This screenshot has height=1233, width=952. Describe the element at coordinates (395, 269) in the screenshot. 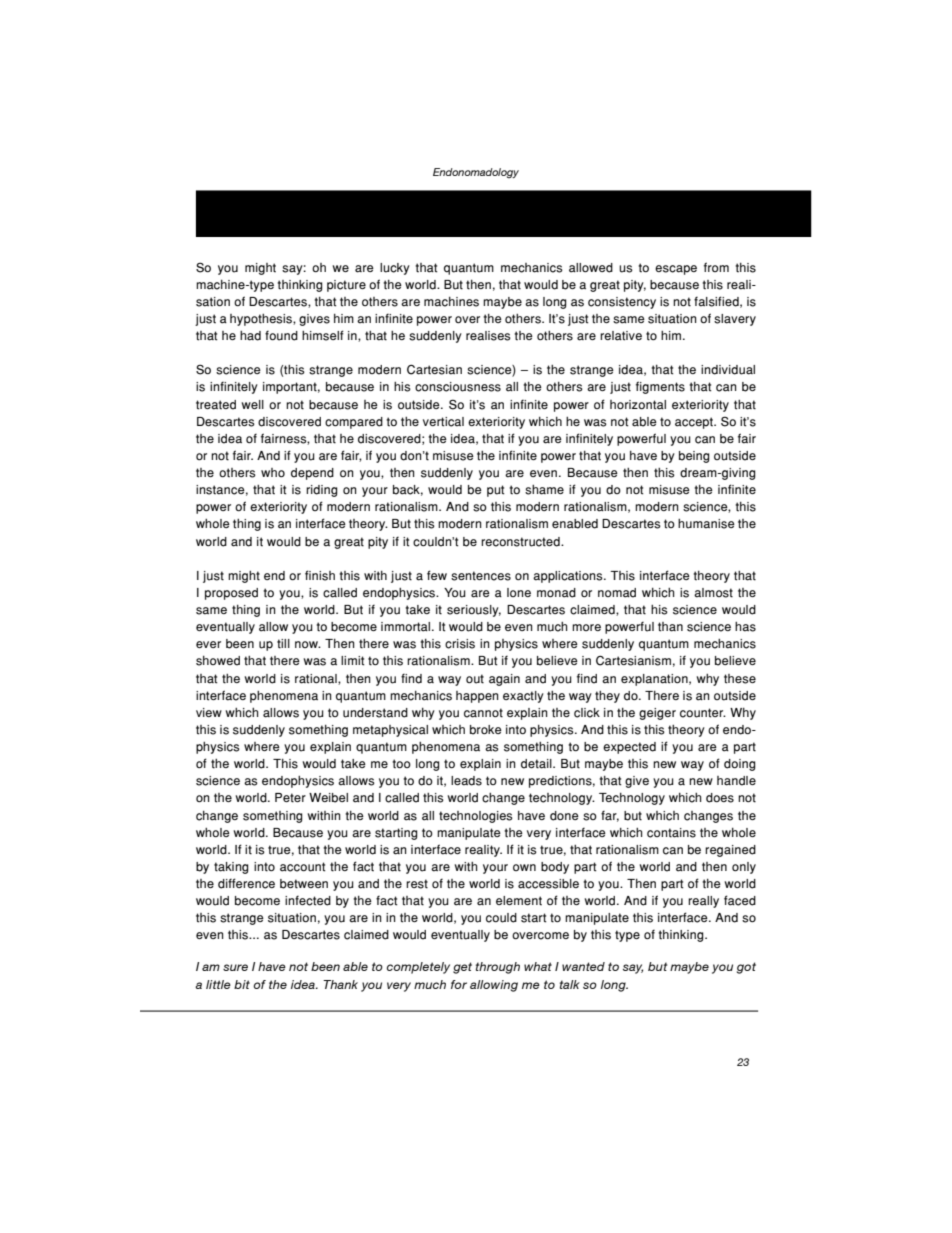

I see `lucky` at that location.
